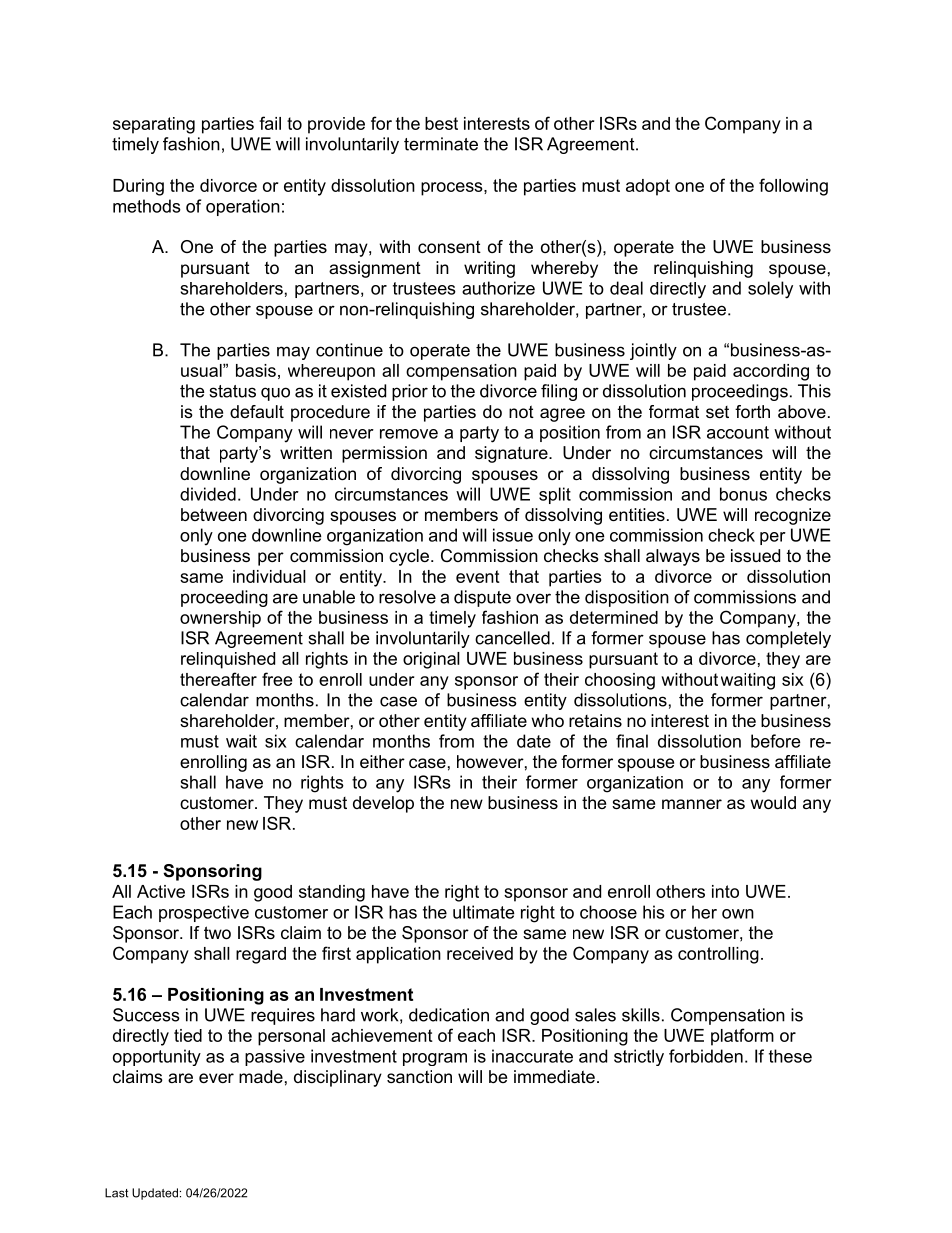 Image resolution: width=952 pixels, height=1233 pixels. What do you see at coordinates (793, 187) in the screenshot?
I see `following` at bounding box center [793, 187].
